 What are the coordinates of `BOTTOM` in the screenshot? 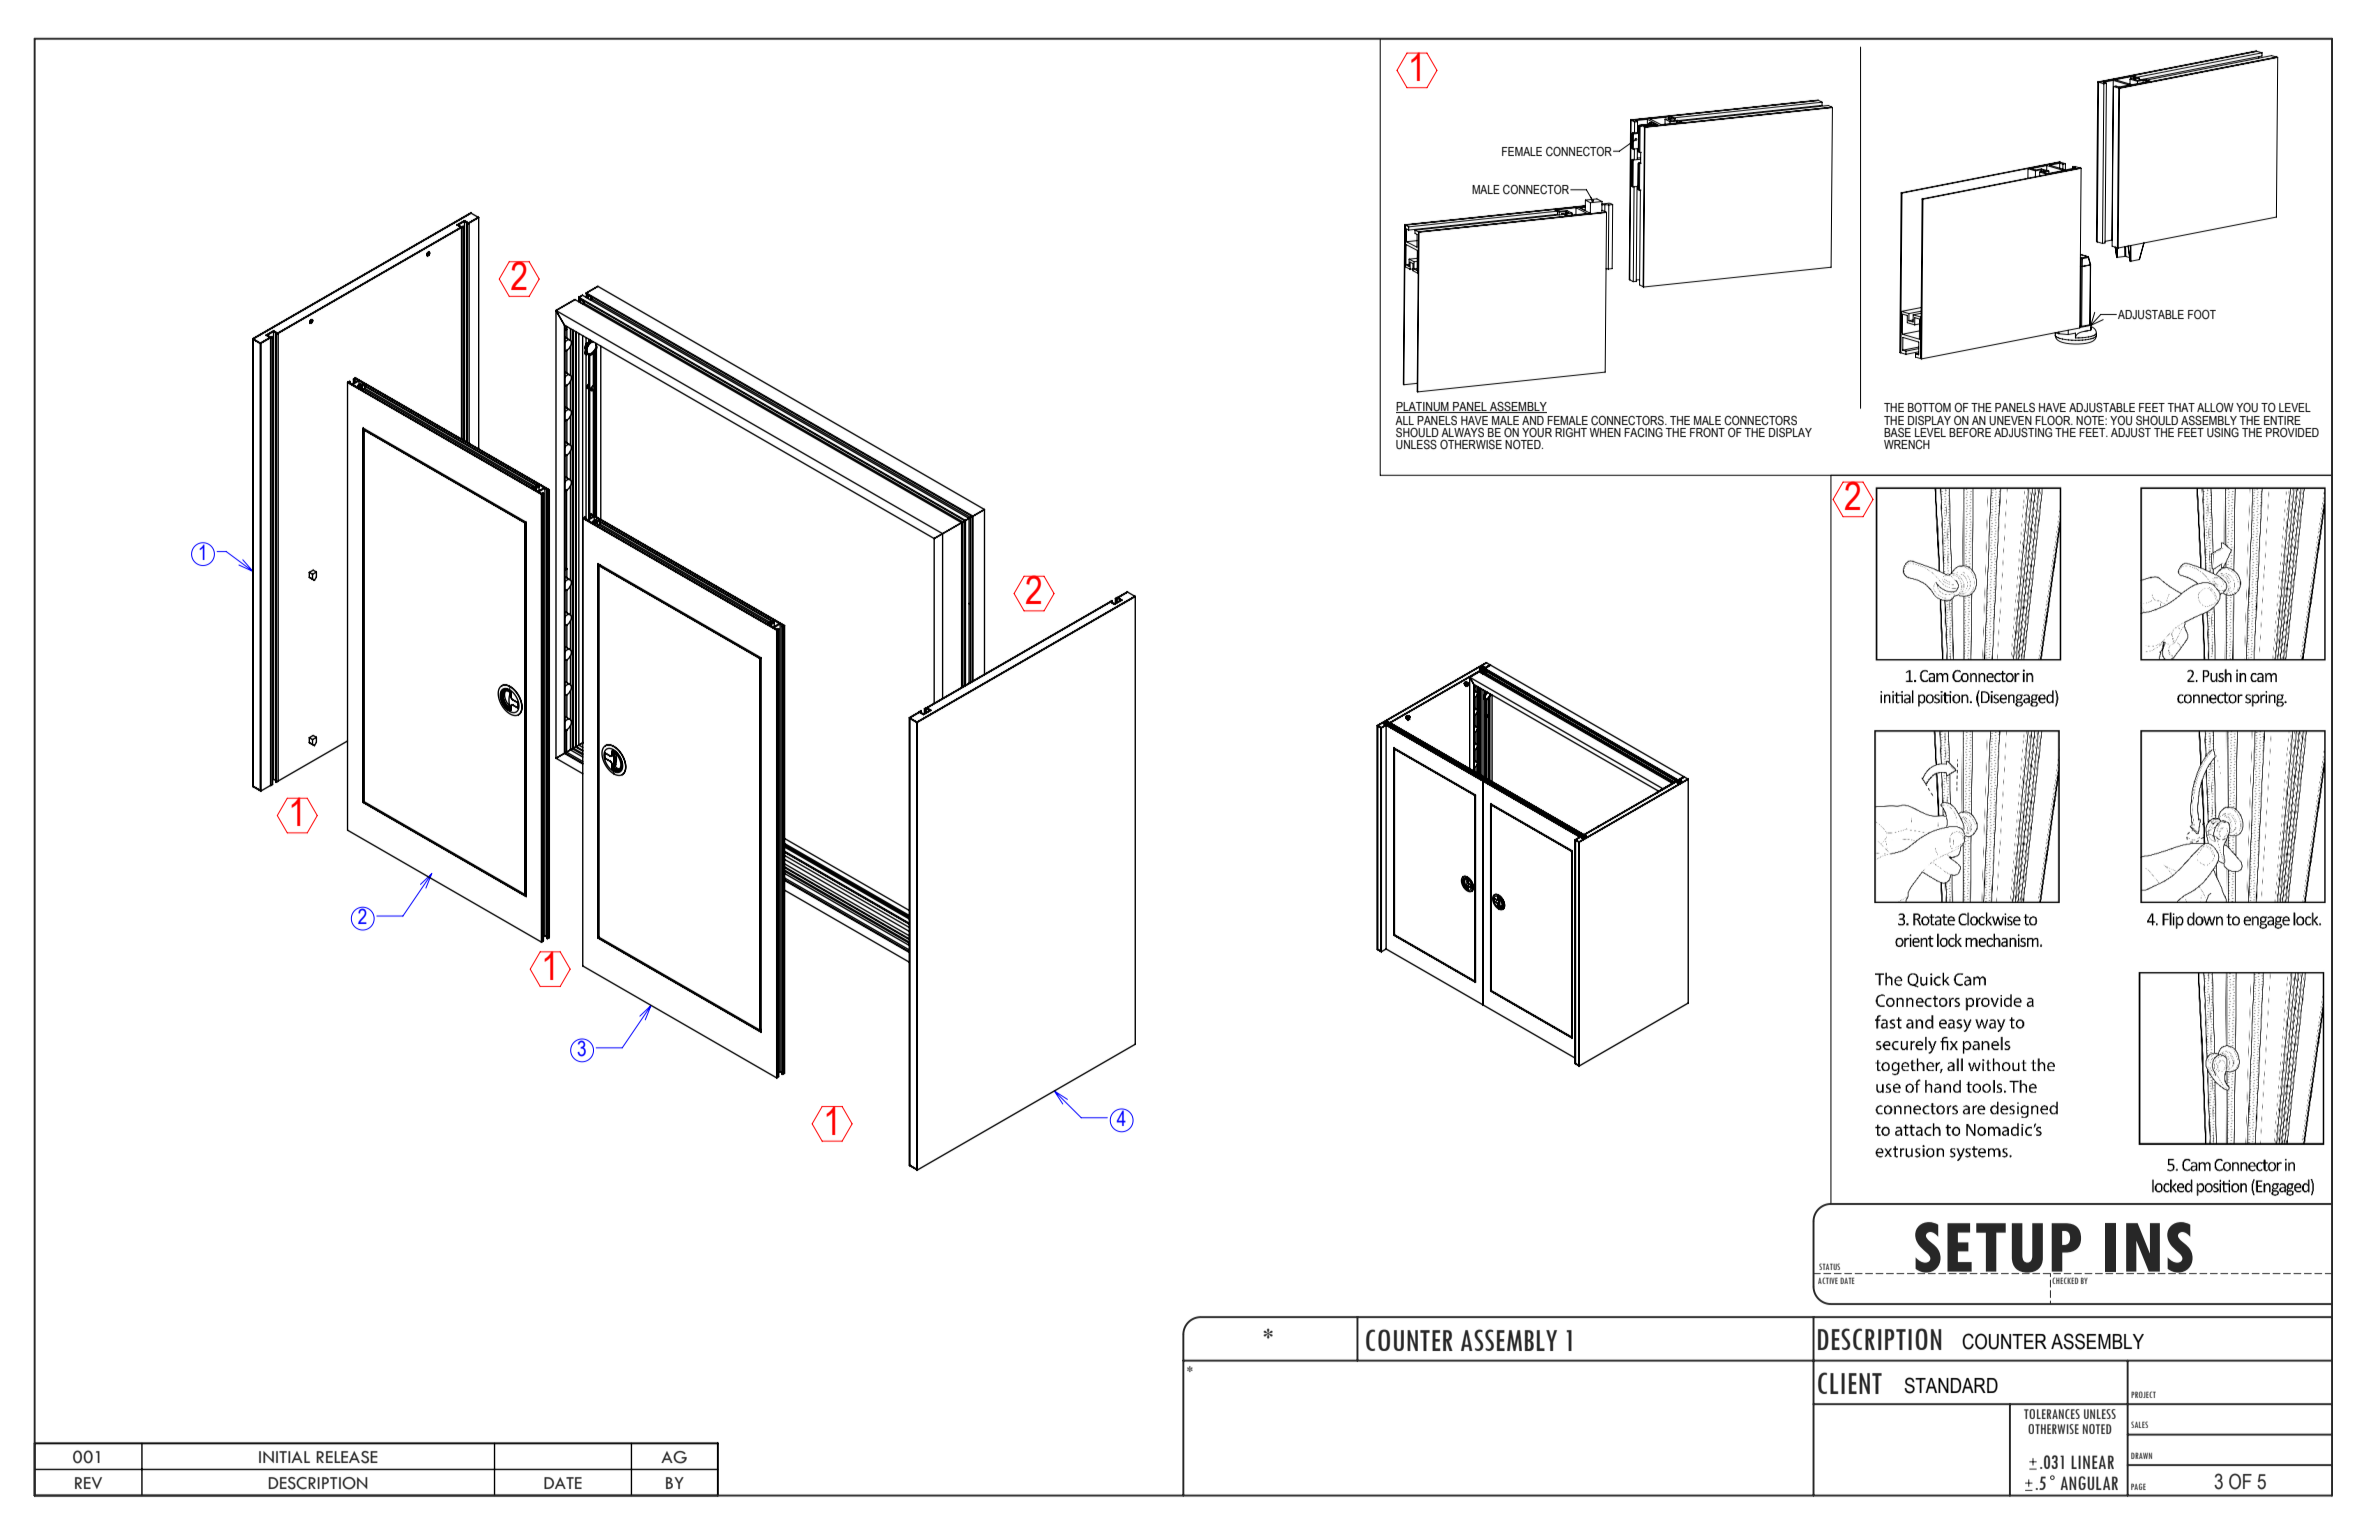 It's located at (1929, 407).
